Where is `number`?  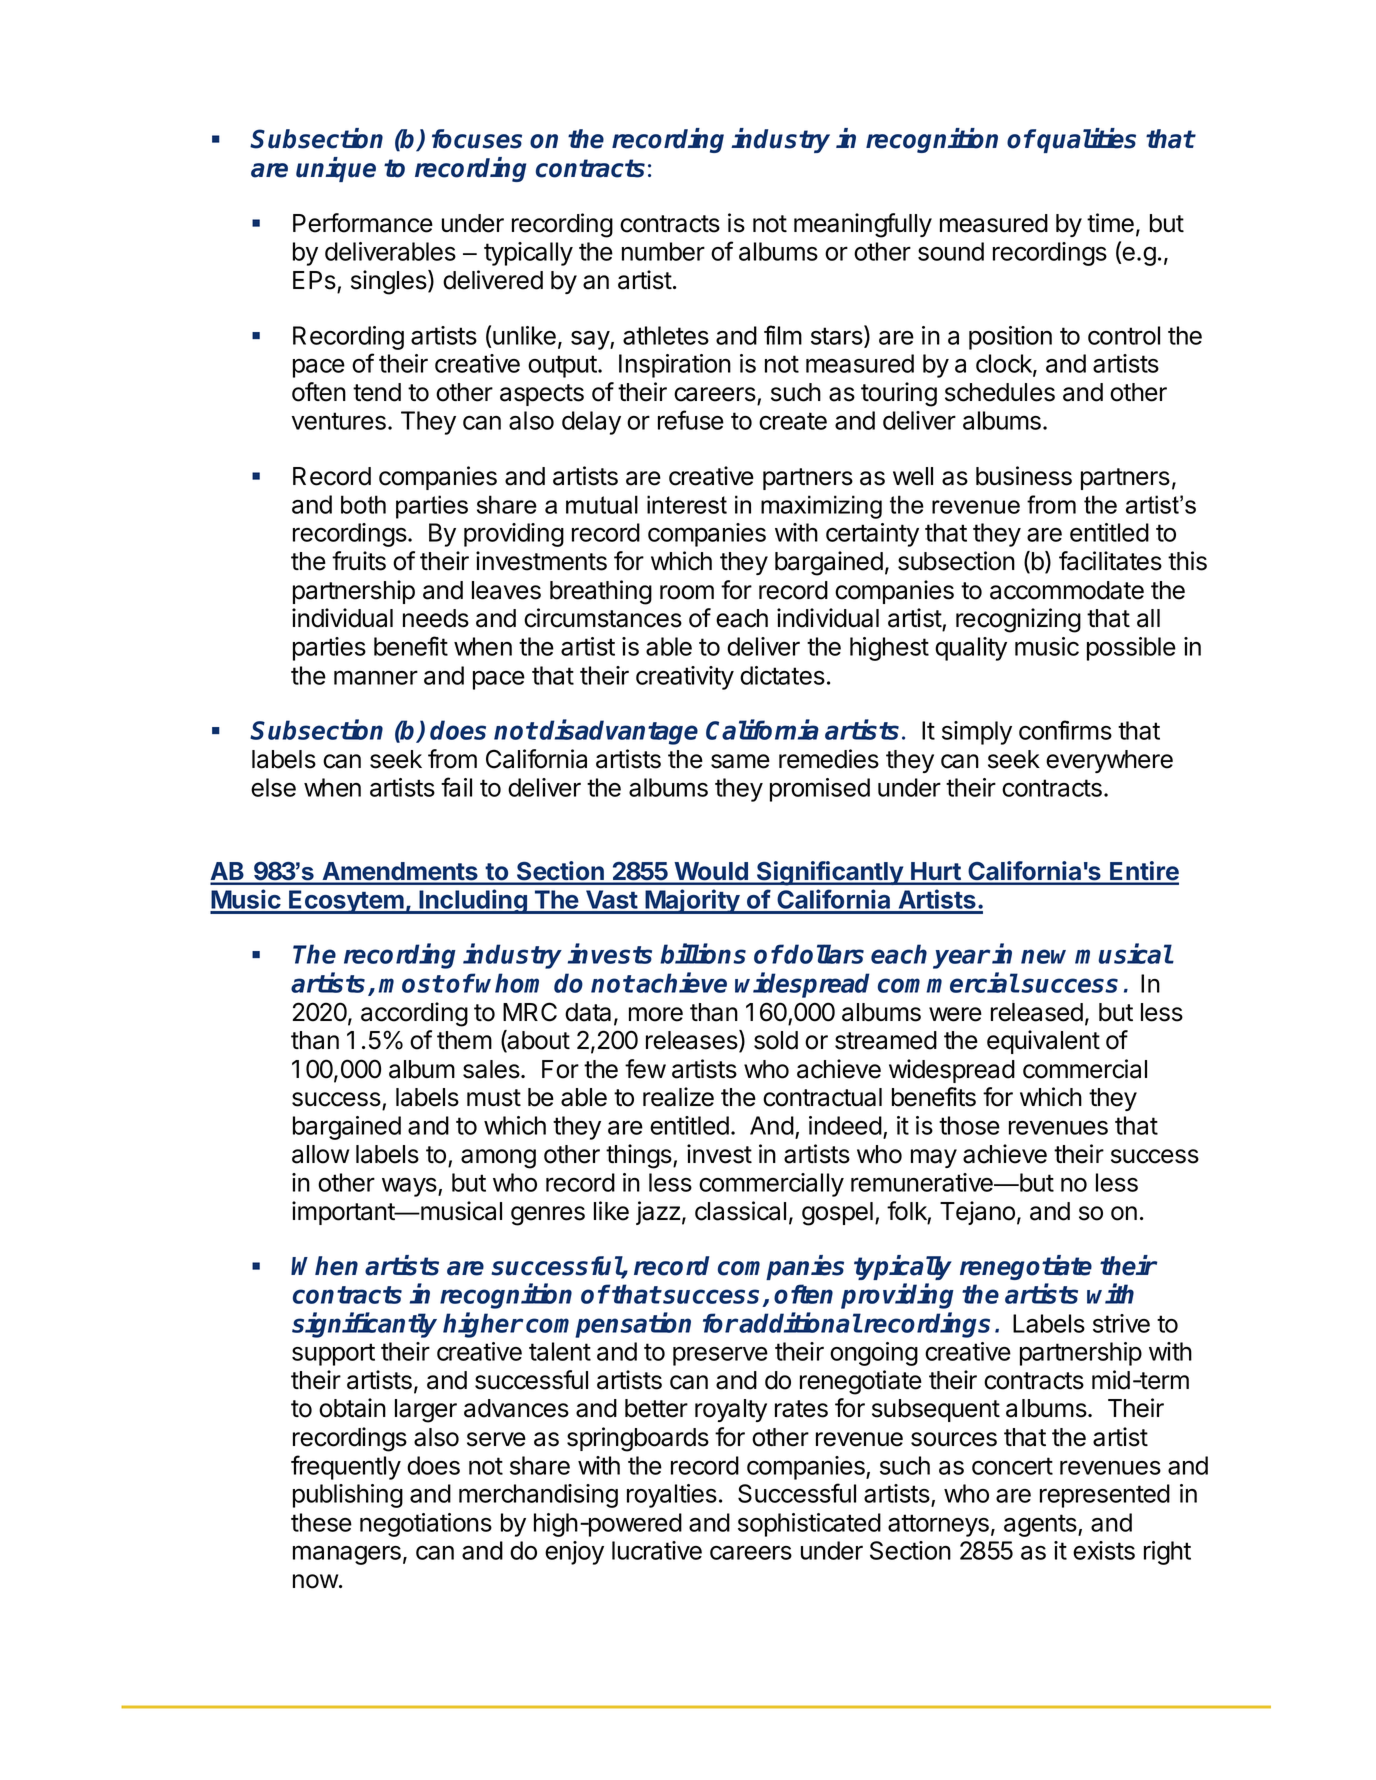
number is located at coordinates (663, 251).
